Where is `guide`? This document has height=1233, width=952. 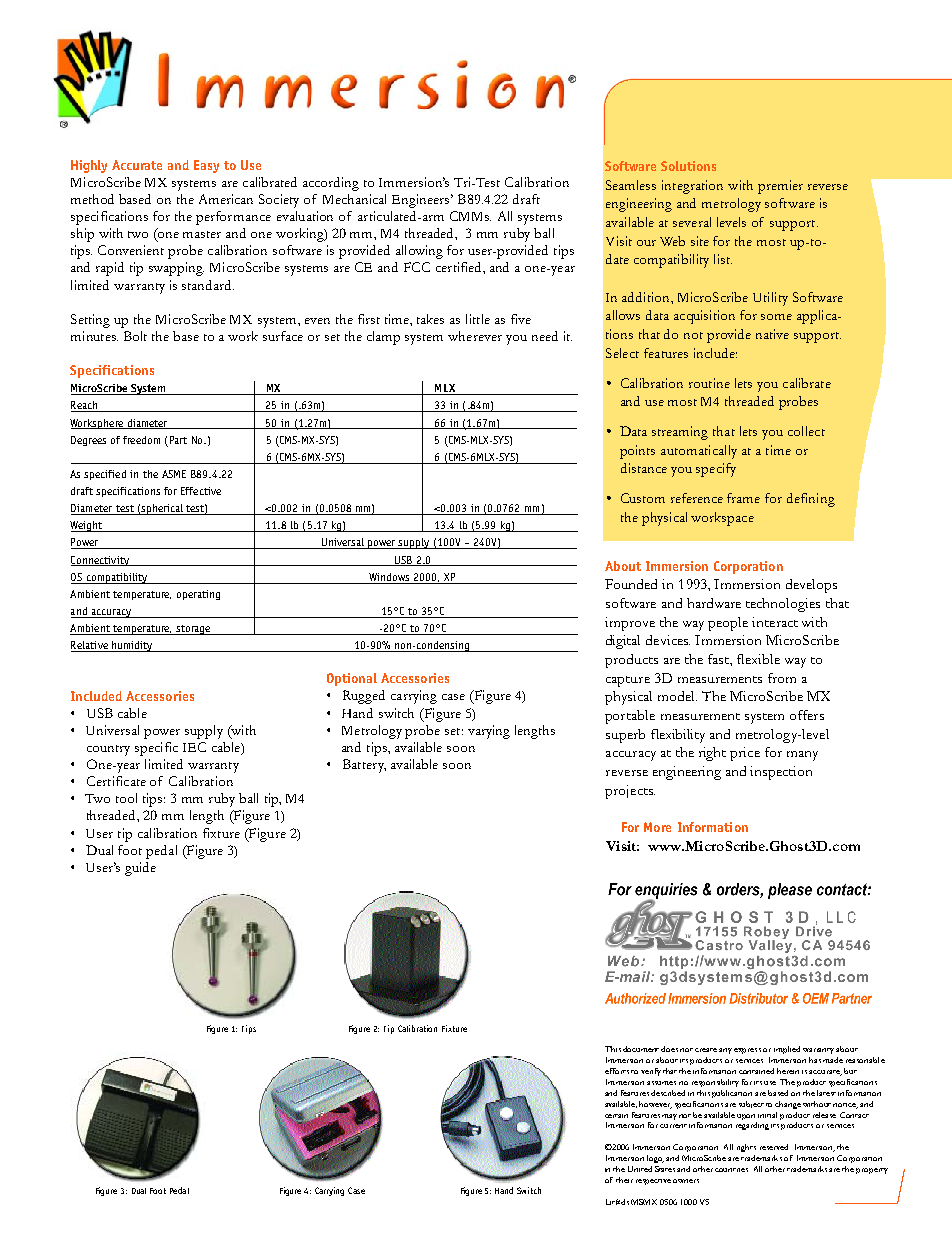 guide is located at coordinates (140, 869).
